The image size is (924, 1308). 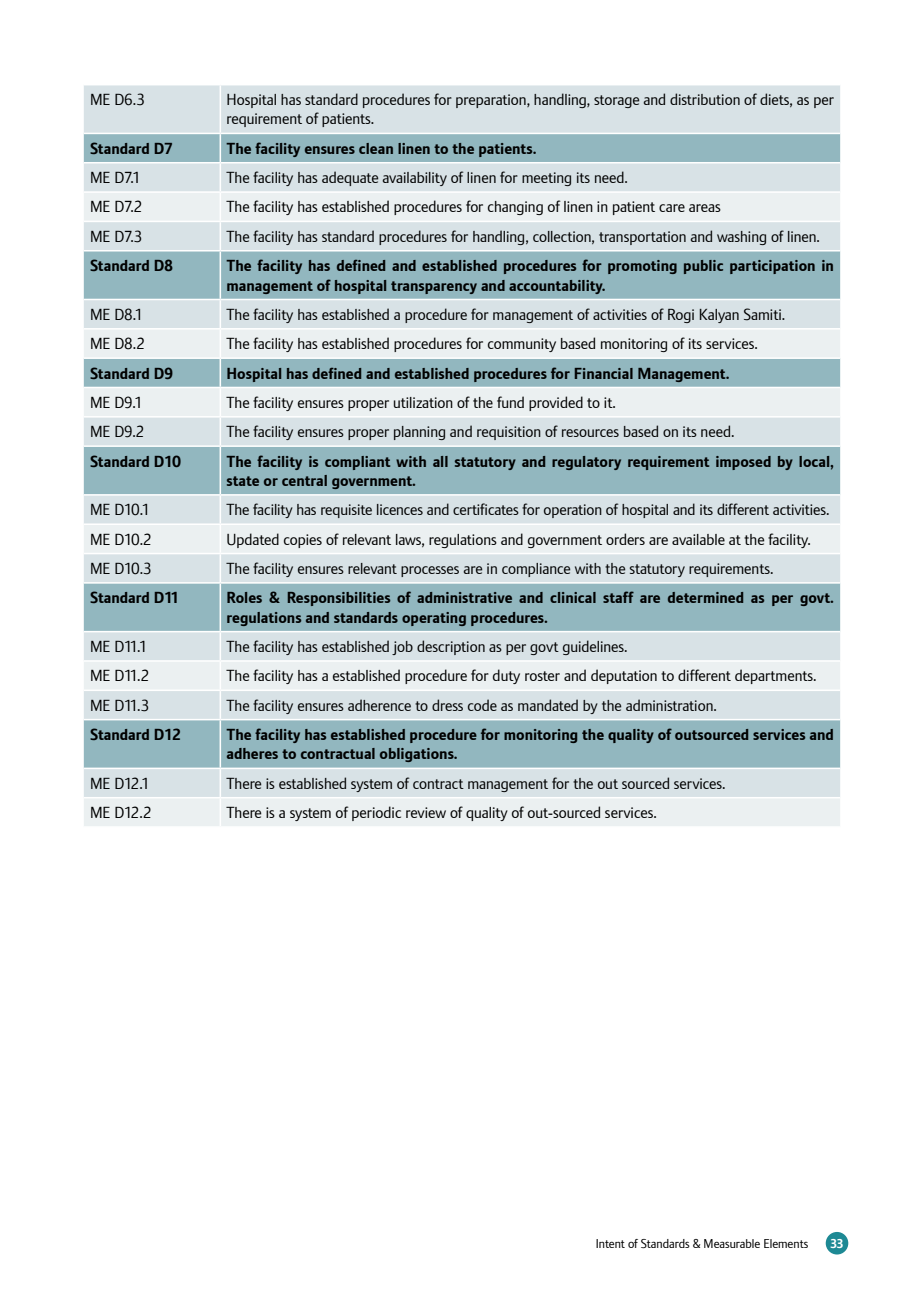 I want to click on departments, so click(x=775, y=676).
